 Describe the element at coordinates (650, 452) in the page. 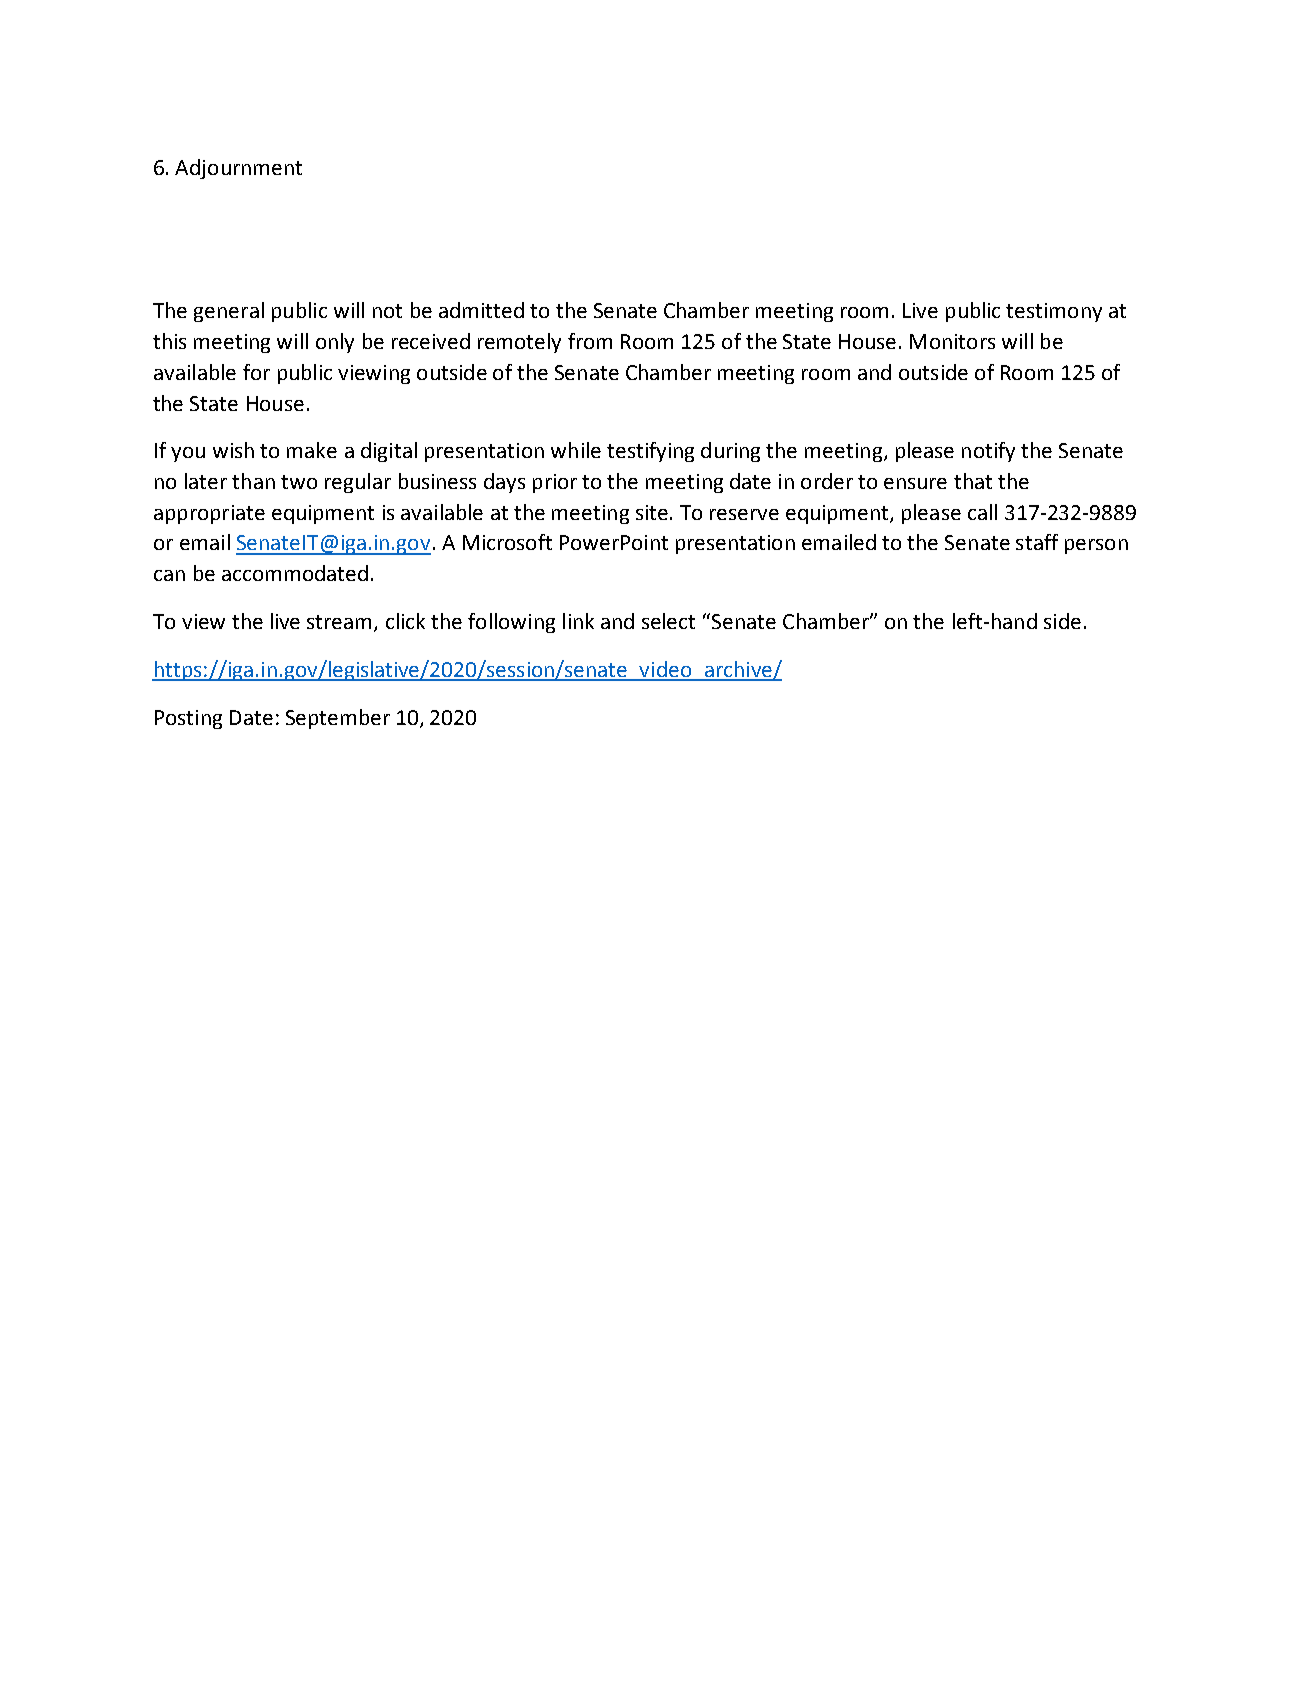

I see `testifying` at that location.
